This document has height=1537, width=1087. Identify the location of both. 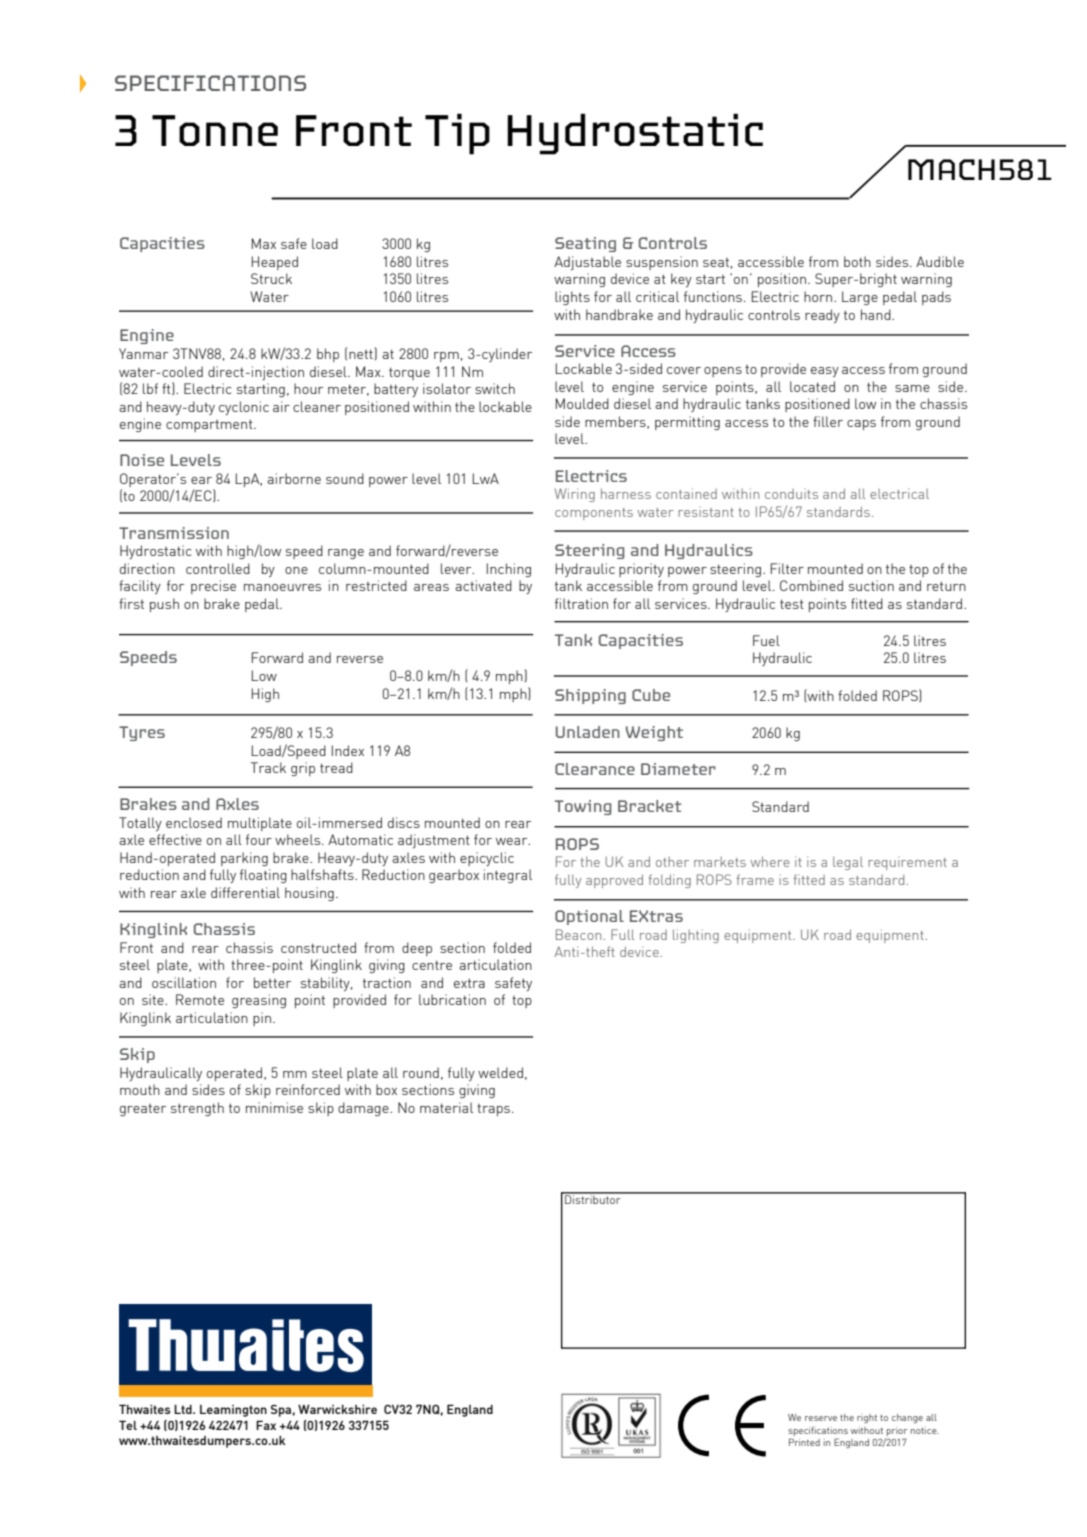
(857, 261).
